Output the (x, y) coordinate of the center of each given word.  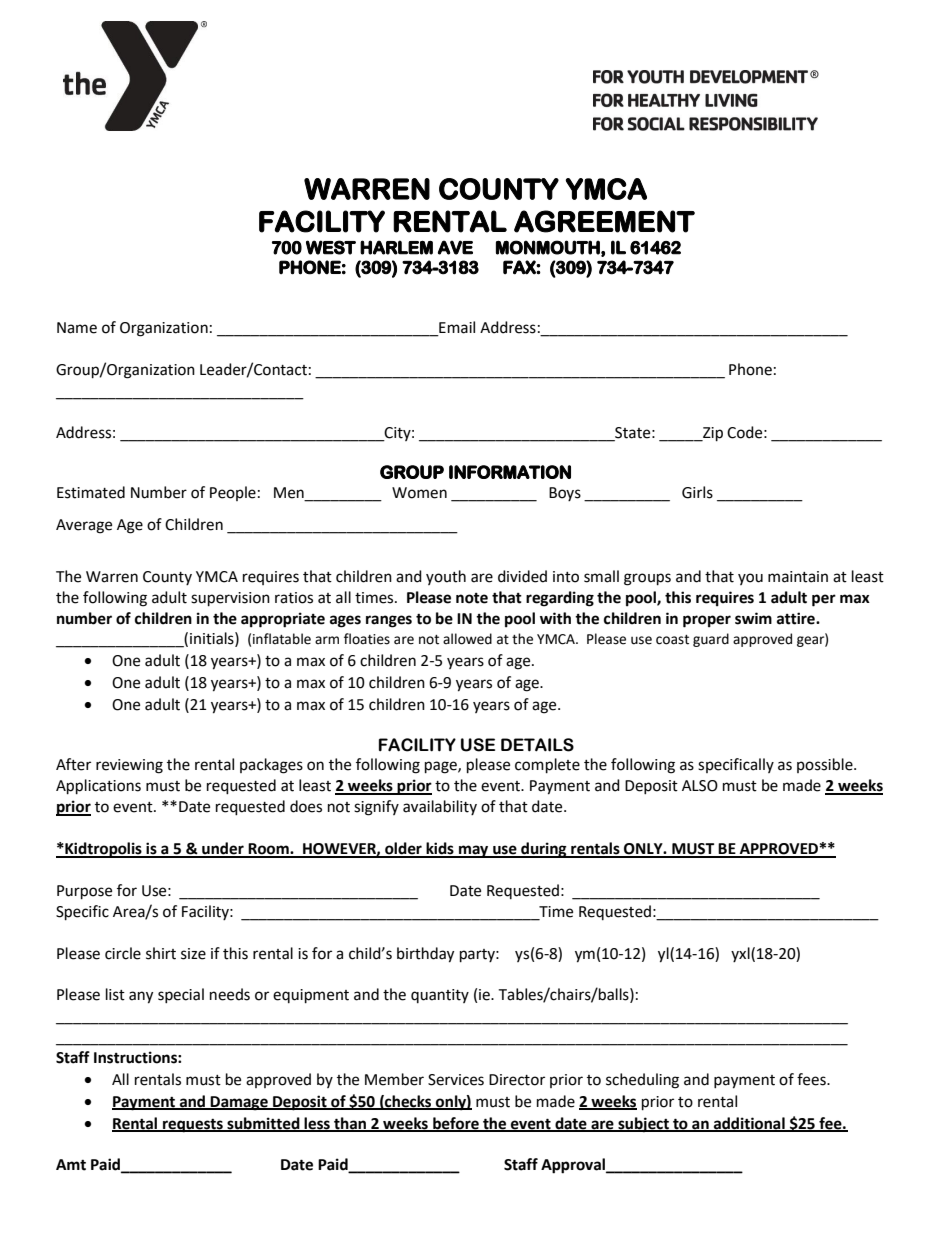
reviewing (129, 766)
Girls (697, 492)
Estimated (91, 492)
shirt (161, 953)
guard (711, 640)
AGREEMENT (604, 221)
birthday (425, 955)
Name (77, 328)
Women (419, 493)
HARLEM (396, 247)
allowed (467, 639)
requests (193, 1126)
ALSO (700, 786)
